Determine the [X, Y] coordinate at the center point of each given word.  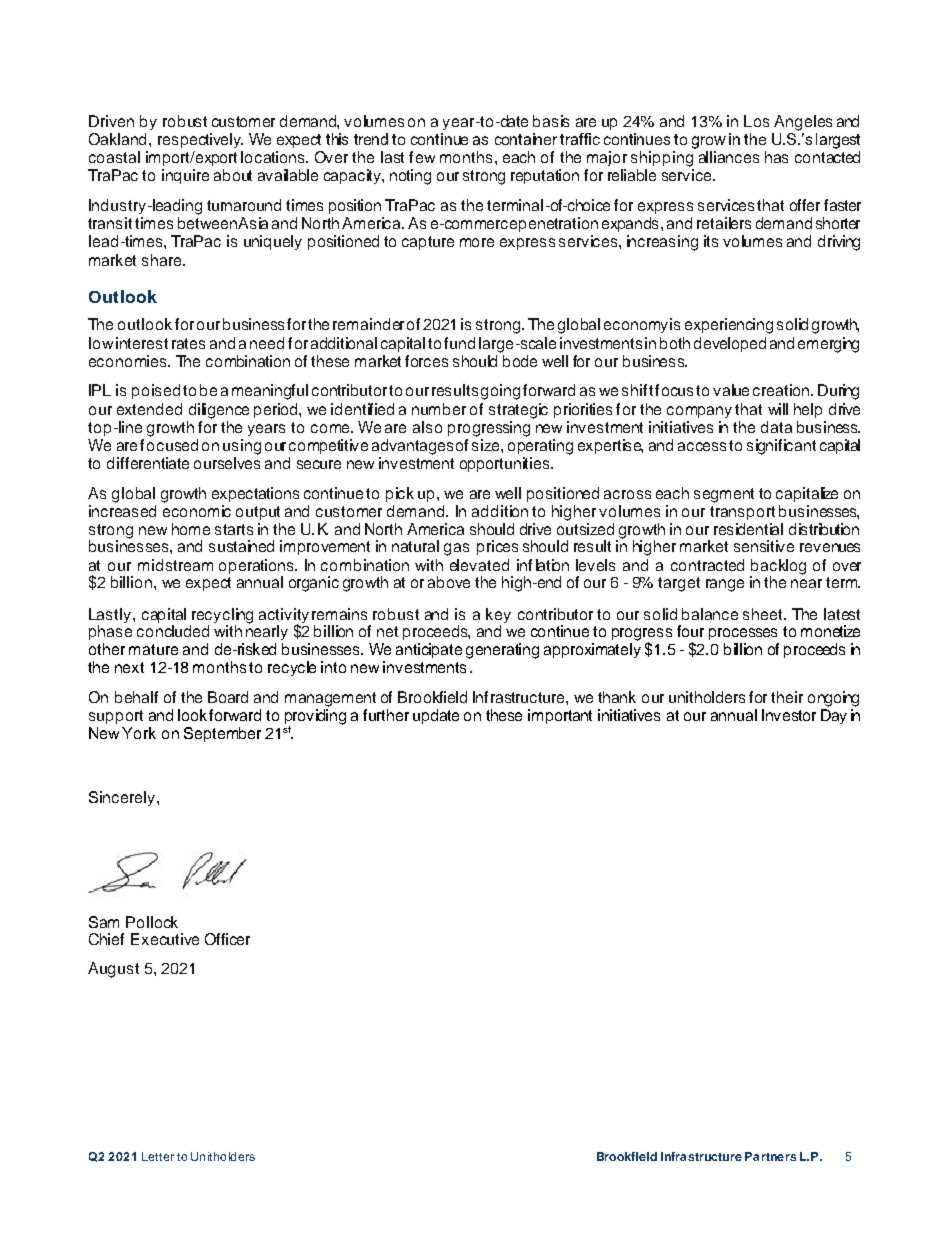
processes [743, 634]
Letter [158, 1156]
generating [502, 651]
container [526, 139]
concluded [173, 631]
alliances [729, 157]
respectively [200, 140]
